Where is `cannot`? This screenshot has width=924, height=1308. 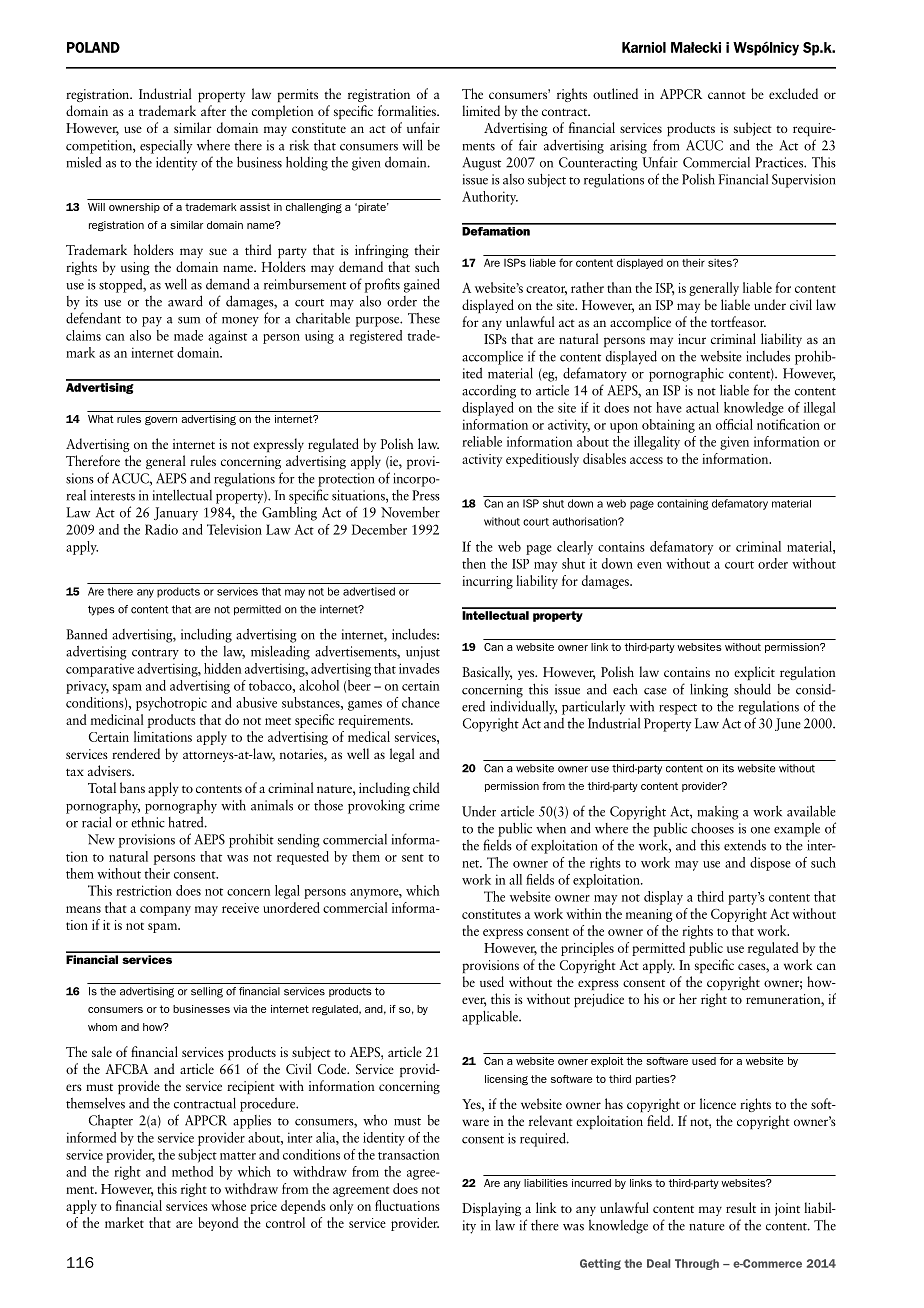 cannot is located at coordinates (727, 95).
